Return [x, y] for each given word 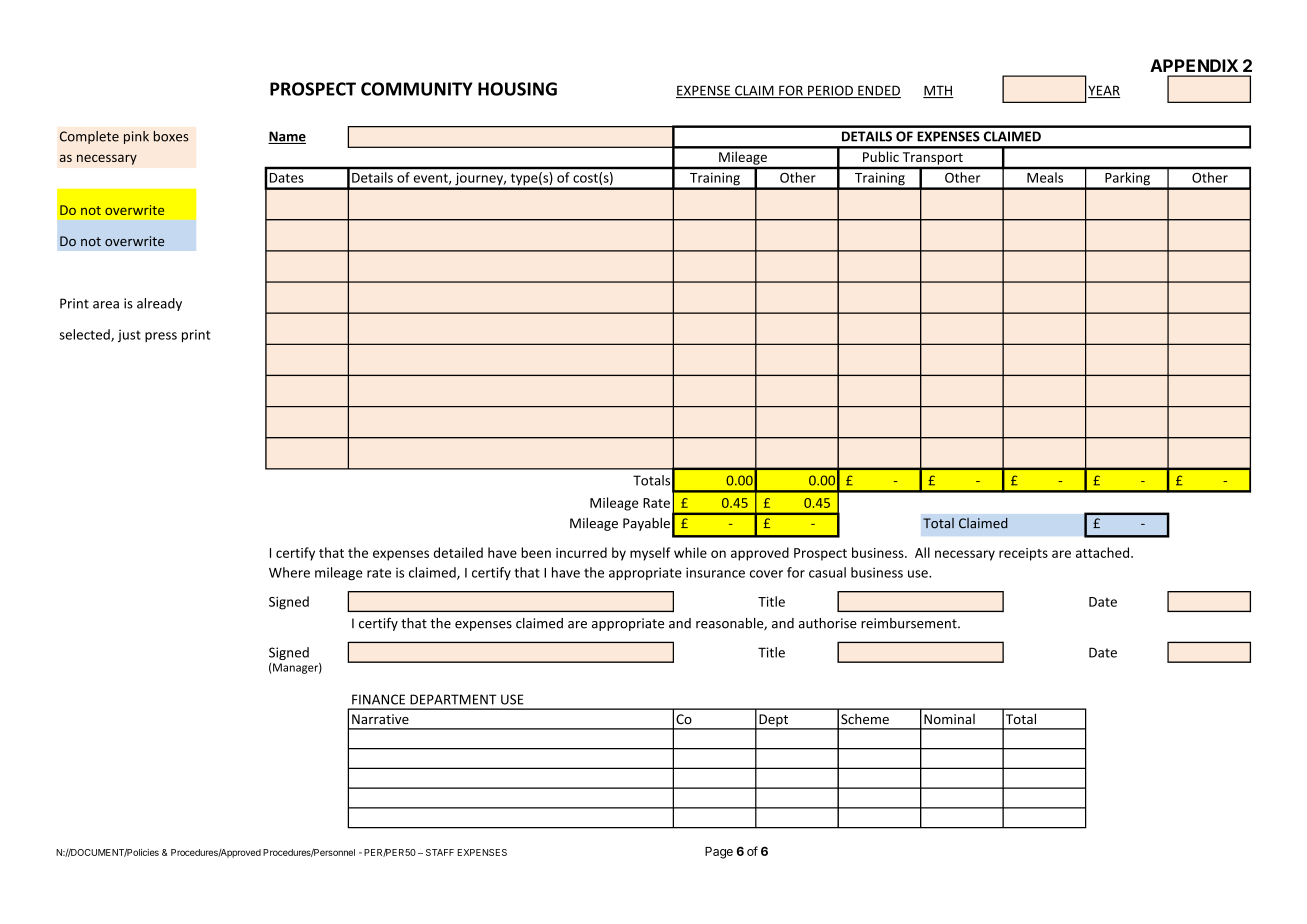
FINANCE [378, 699]
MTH [938, 91]
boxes [171, 136]
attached [1102, 552]
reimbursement [910, 623]
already [159, 304]
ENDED [878, 91]
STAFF [440, 852]
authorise [828, 623]
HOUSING [517, 89]
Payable [646, 524]
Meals [1045, 177]
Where [289, 572]
